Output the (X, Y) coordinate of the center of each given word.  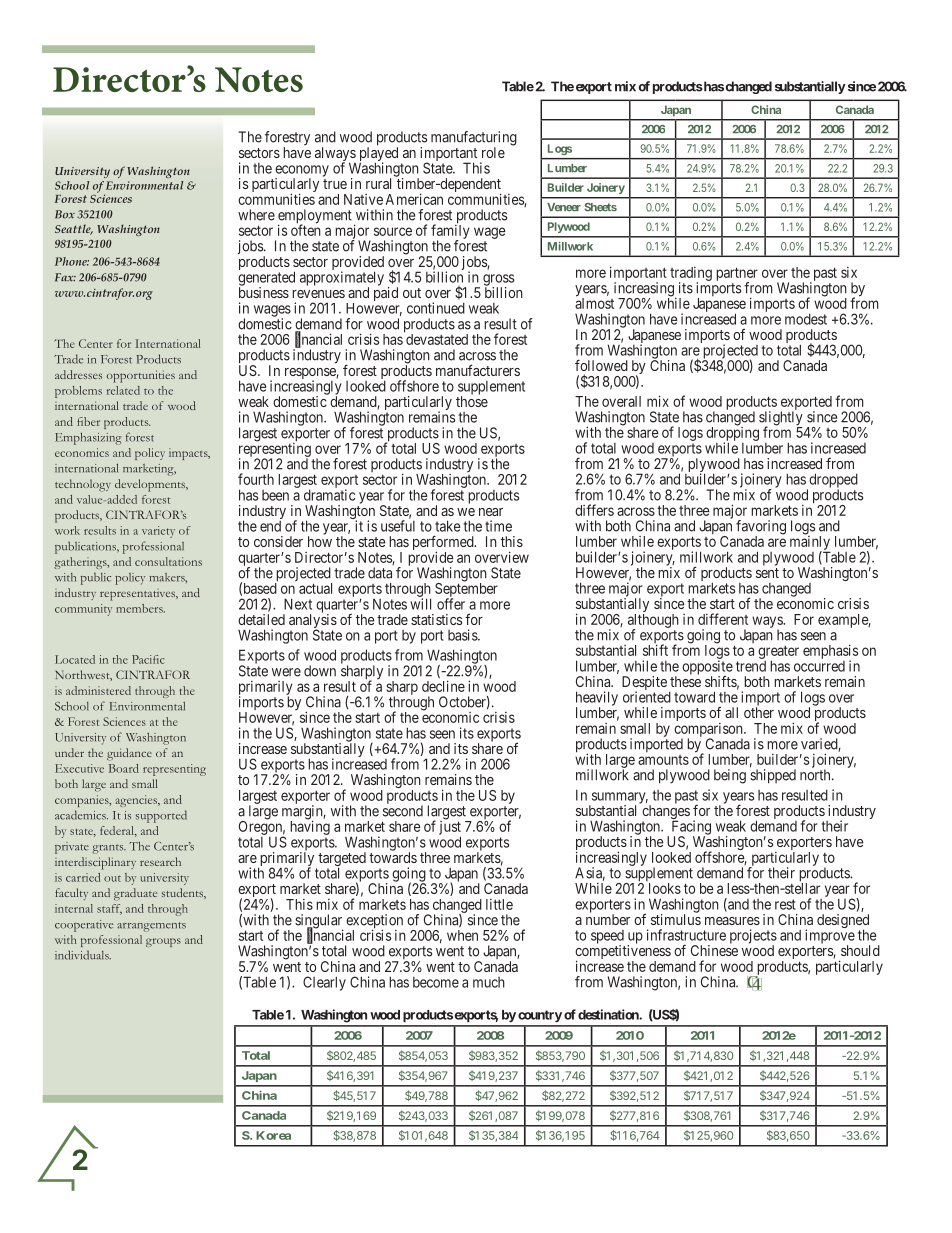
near (491, 512)
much (489, 982)
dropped (832, 481)
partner (737, 275)
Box (65, 214)
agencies (137, 801)
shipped (773, 776)
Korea (273, 1135)
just (450, 828)
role (493, 152)
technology (83, 485)
